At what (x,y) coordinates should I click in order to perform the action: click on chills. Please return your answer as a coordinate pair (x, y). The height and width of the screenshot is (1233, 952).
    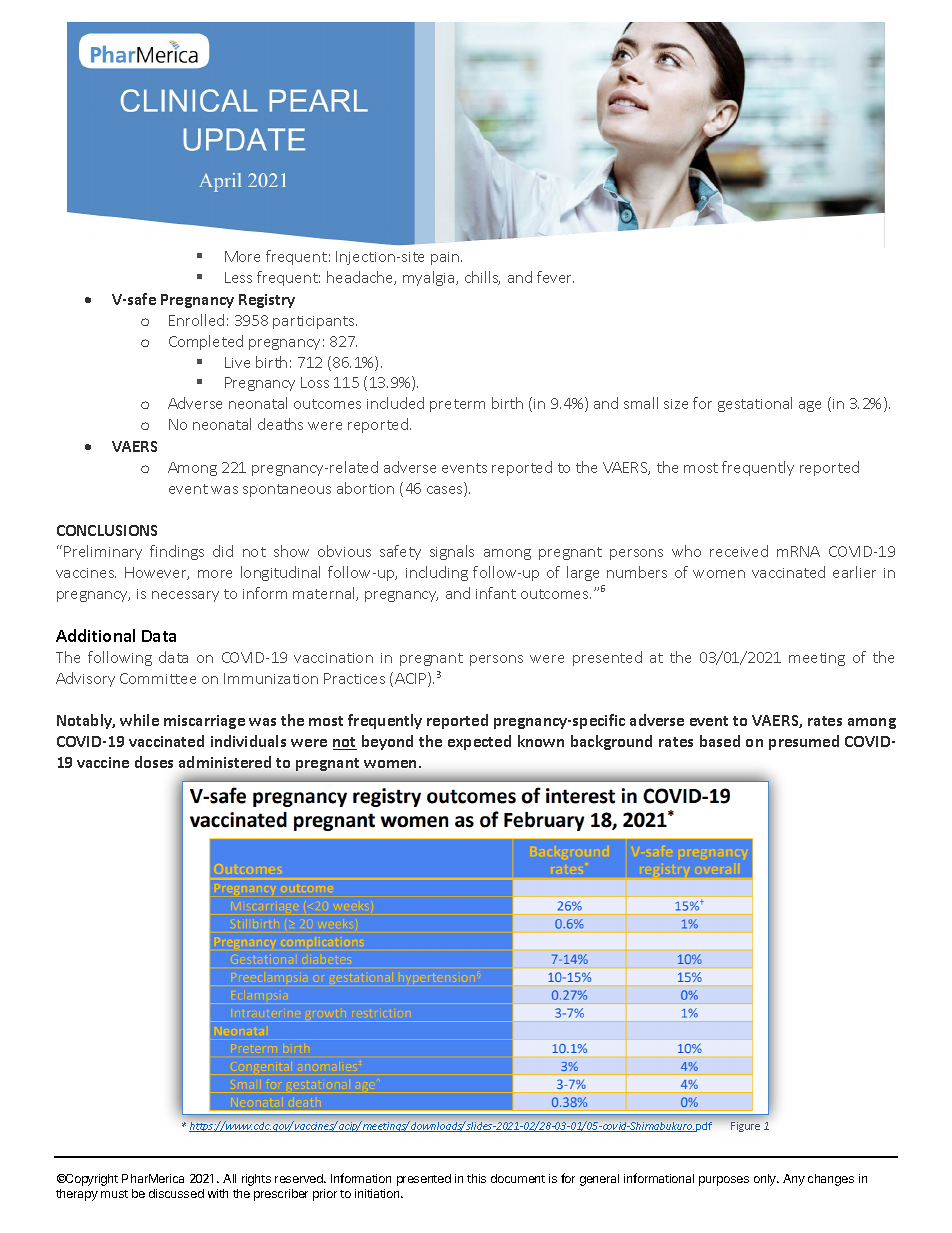
    Looking at the image, I should click on (482, 278).
